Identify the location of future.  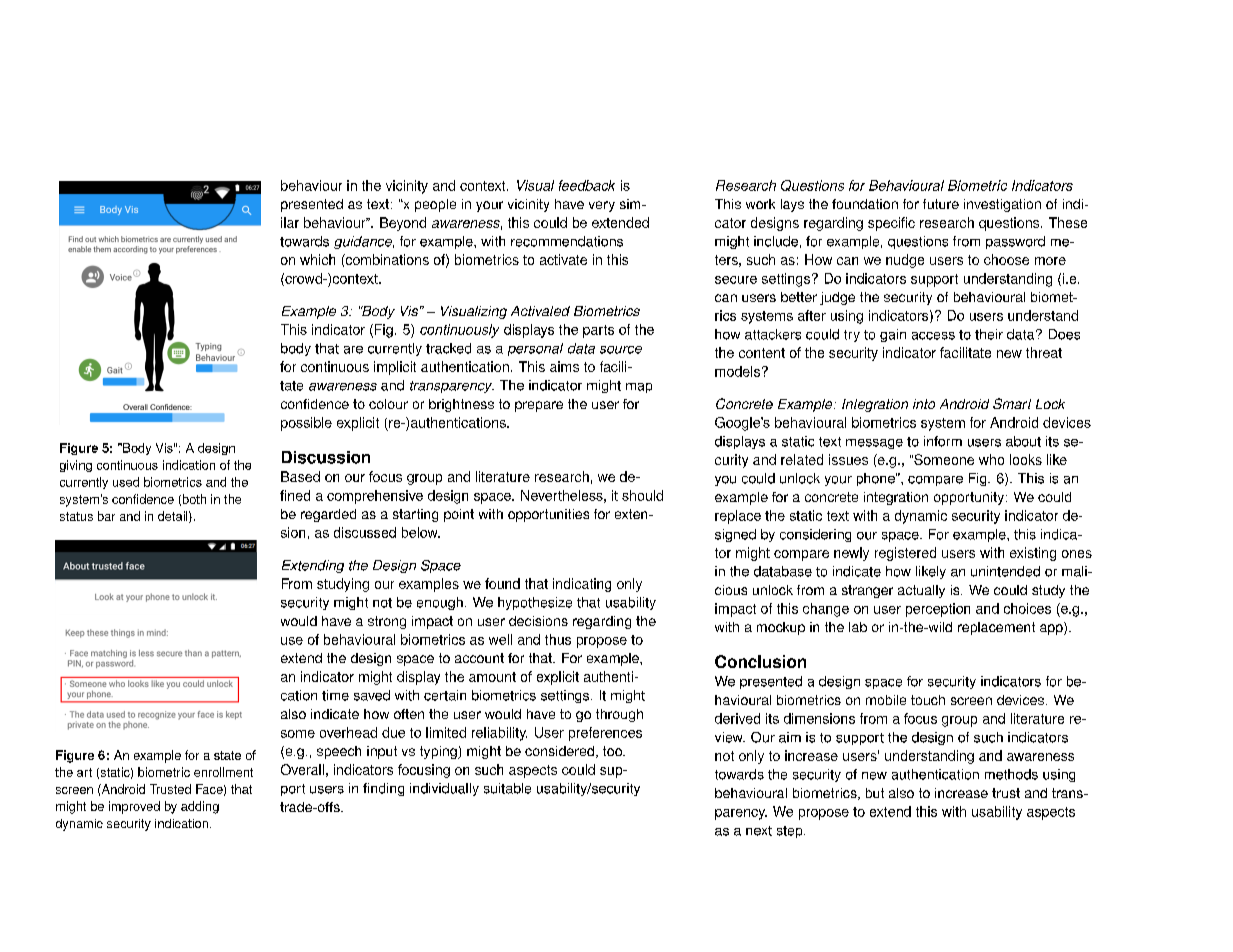
(941, 204).
